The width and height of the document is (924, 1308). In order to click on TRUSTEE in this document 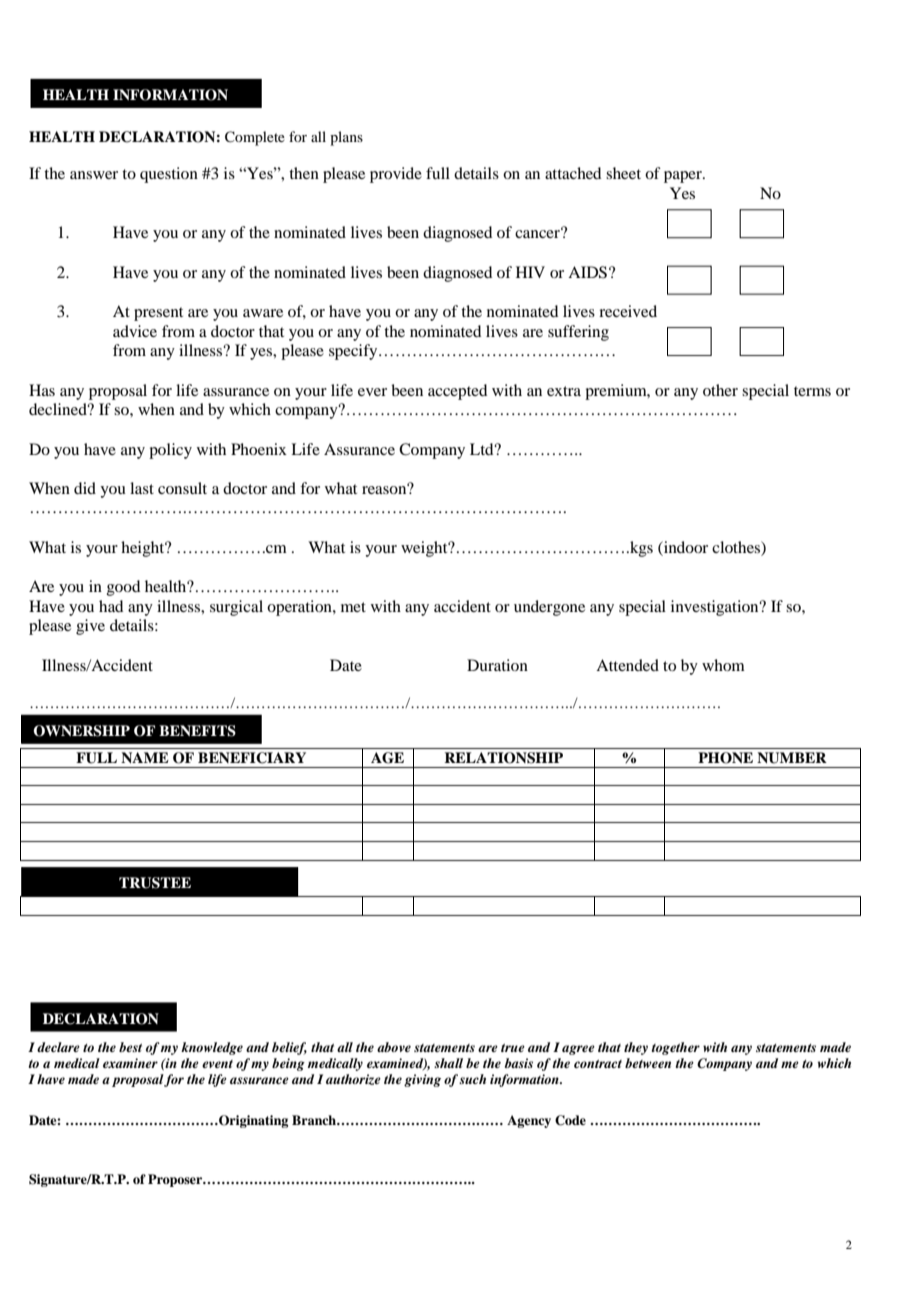, I will do `click(155, 883)`.
